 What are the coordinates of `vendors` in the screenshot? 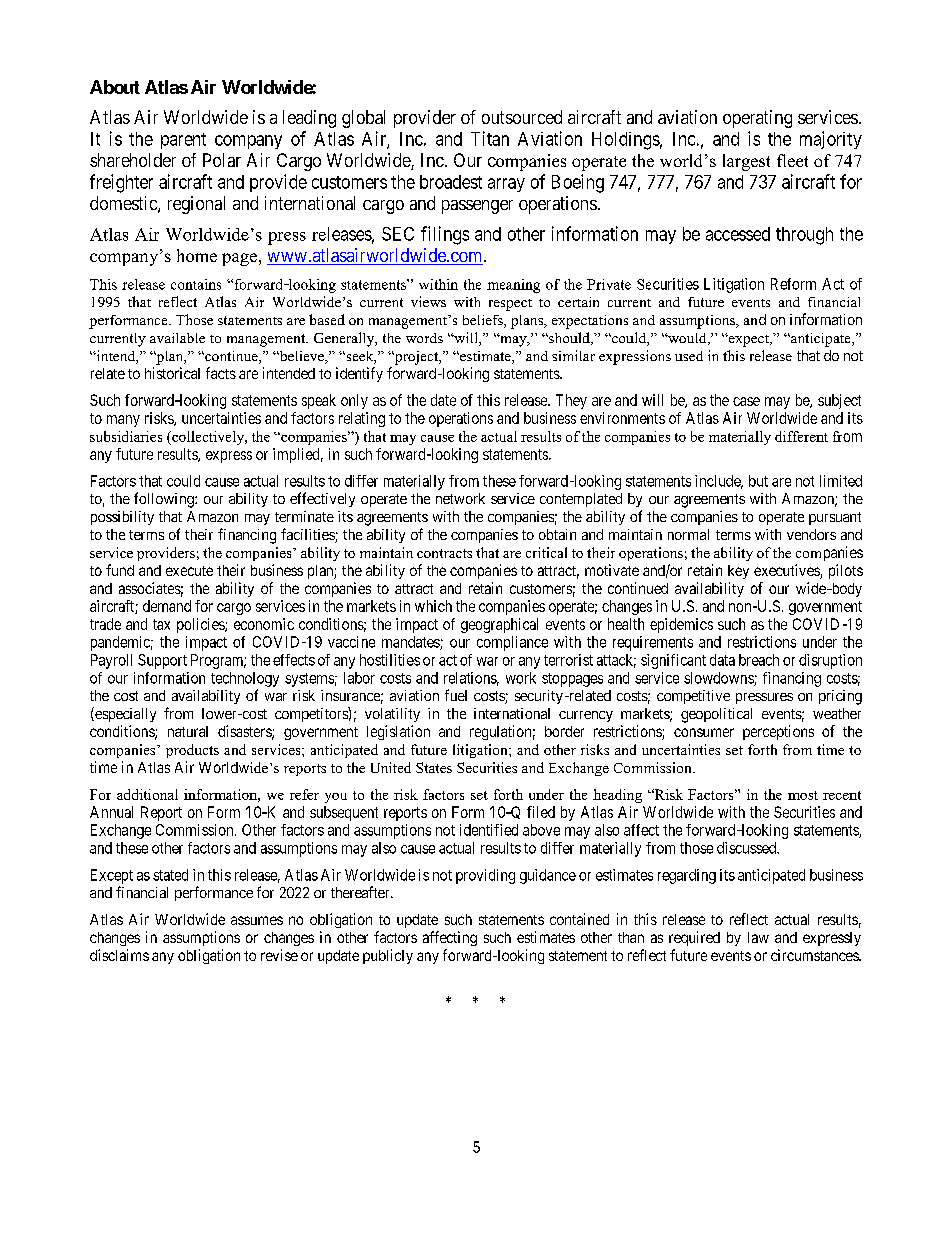 It's located at (811, 534).
